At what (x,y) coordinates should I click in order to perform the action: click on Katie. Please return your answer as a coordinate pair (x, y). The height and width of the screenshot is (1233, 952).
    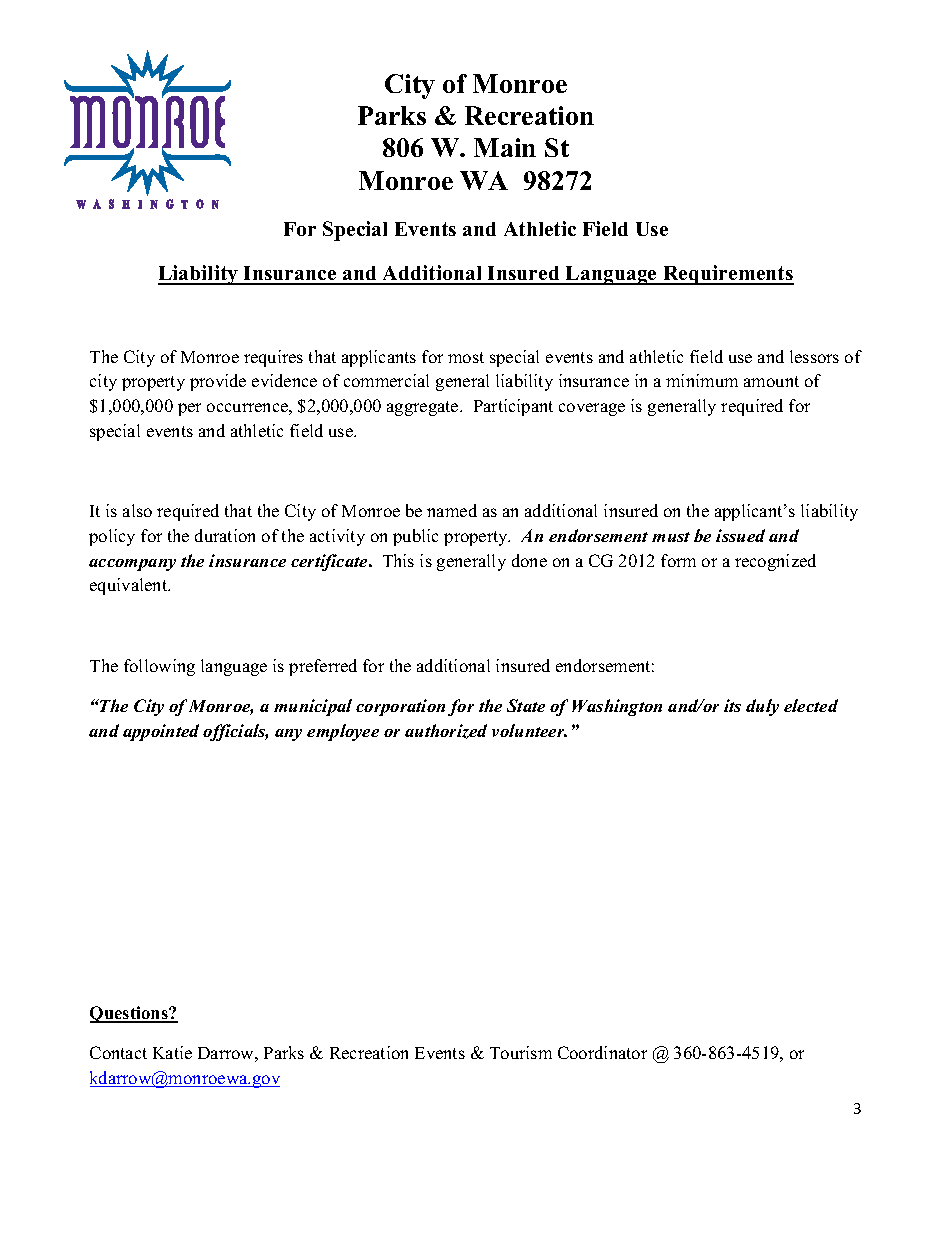
    Looking at the image, I should click on (172, 1052).
